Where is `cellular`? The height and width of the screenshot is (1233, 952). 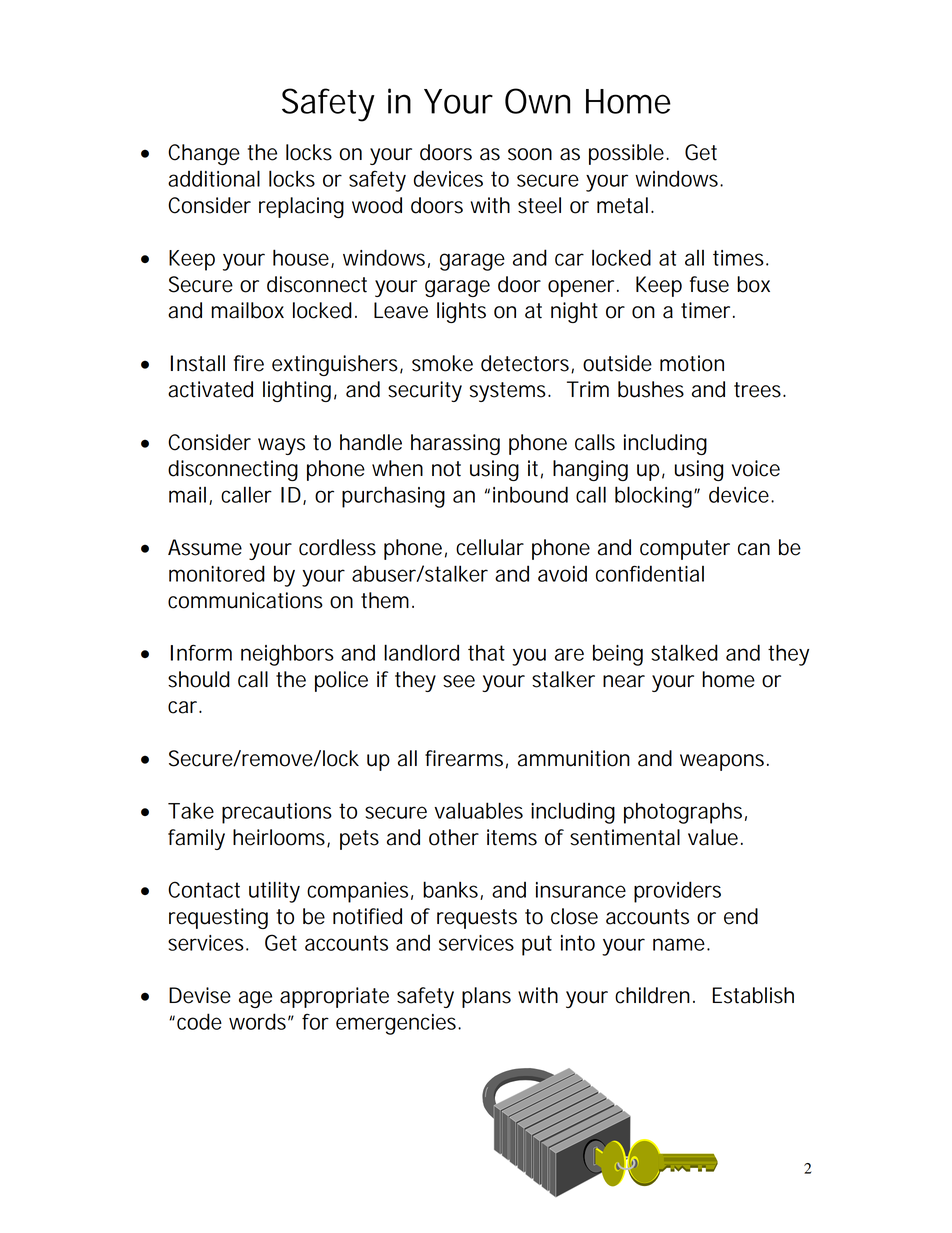
cellular is located at coordinates (490, 547).
